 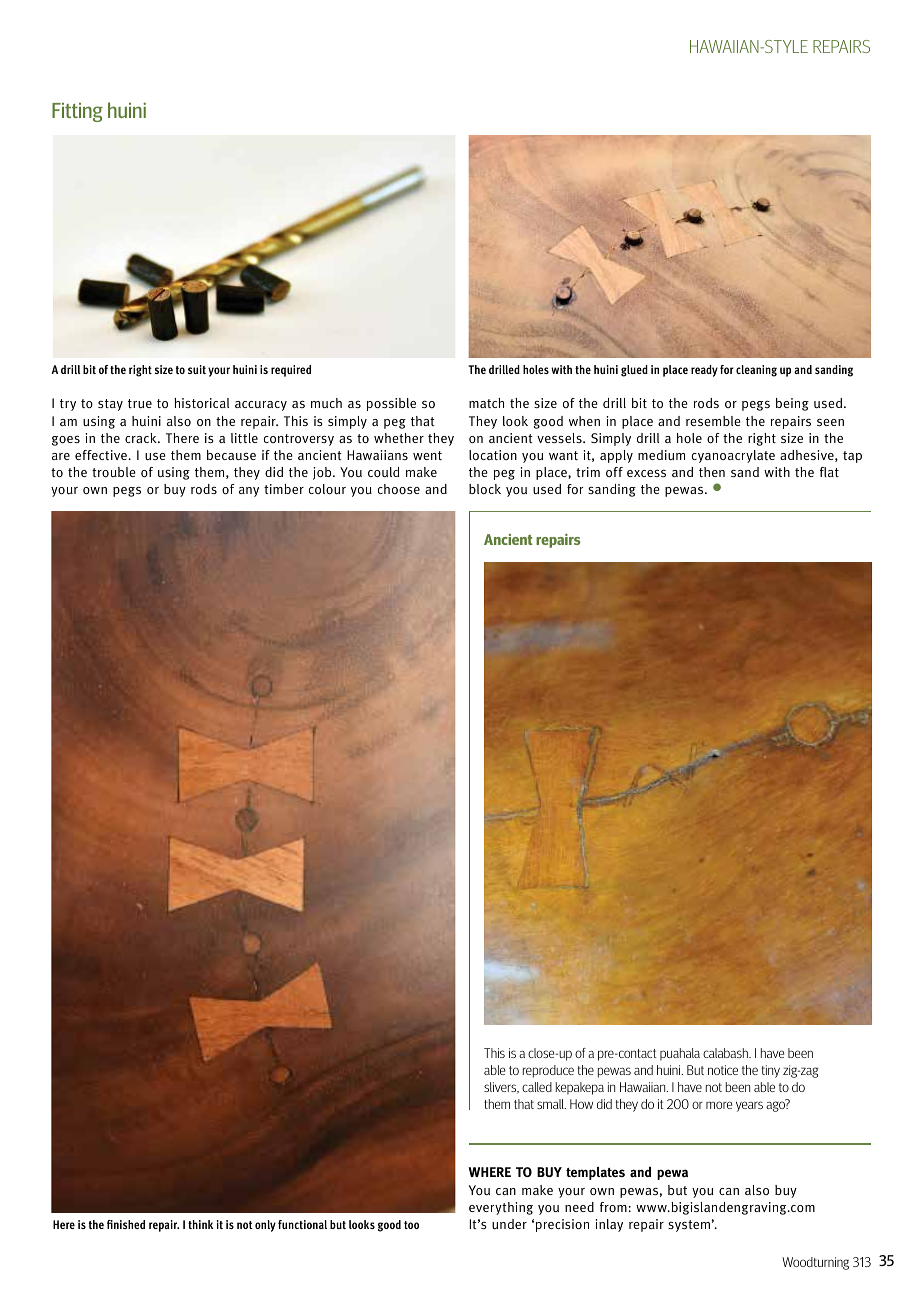 I want to click on match, so click(x=486, y=403).
